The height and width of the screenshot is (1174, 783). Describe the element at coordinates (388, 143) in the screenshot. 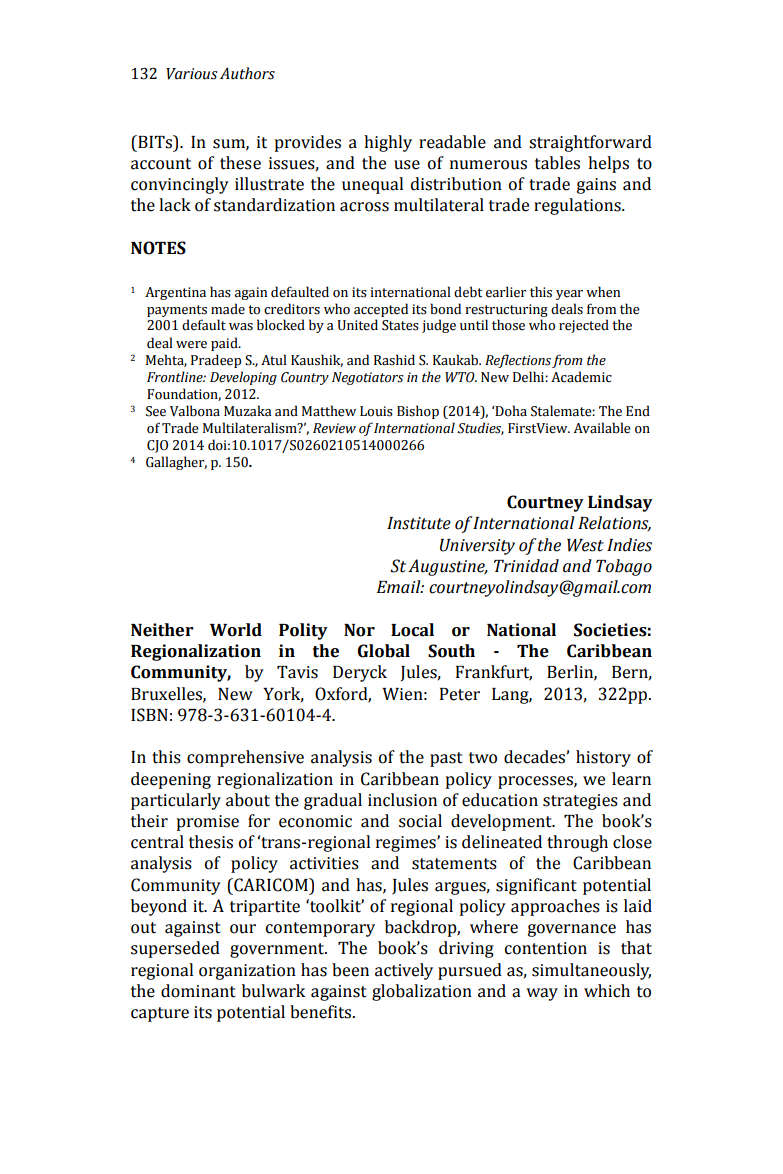

I see `highly` at that location.
